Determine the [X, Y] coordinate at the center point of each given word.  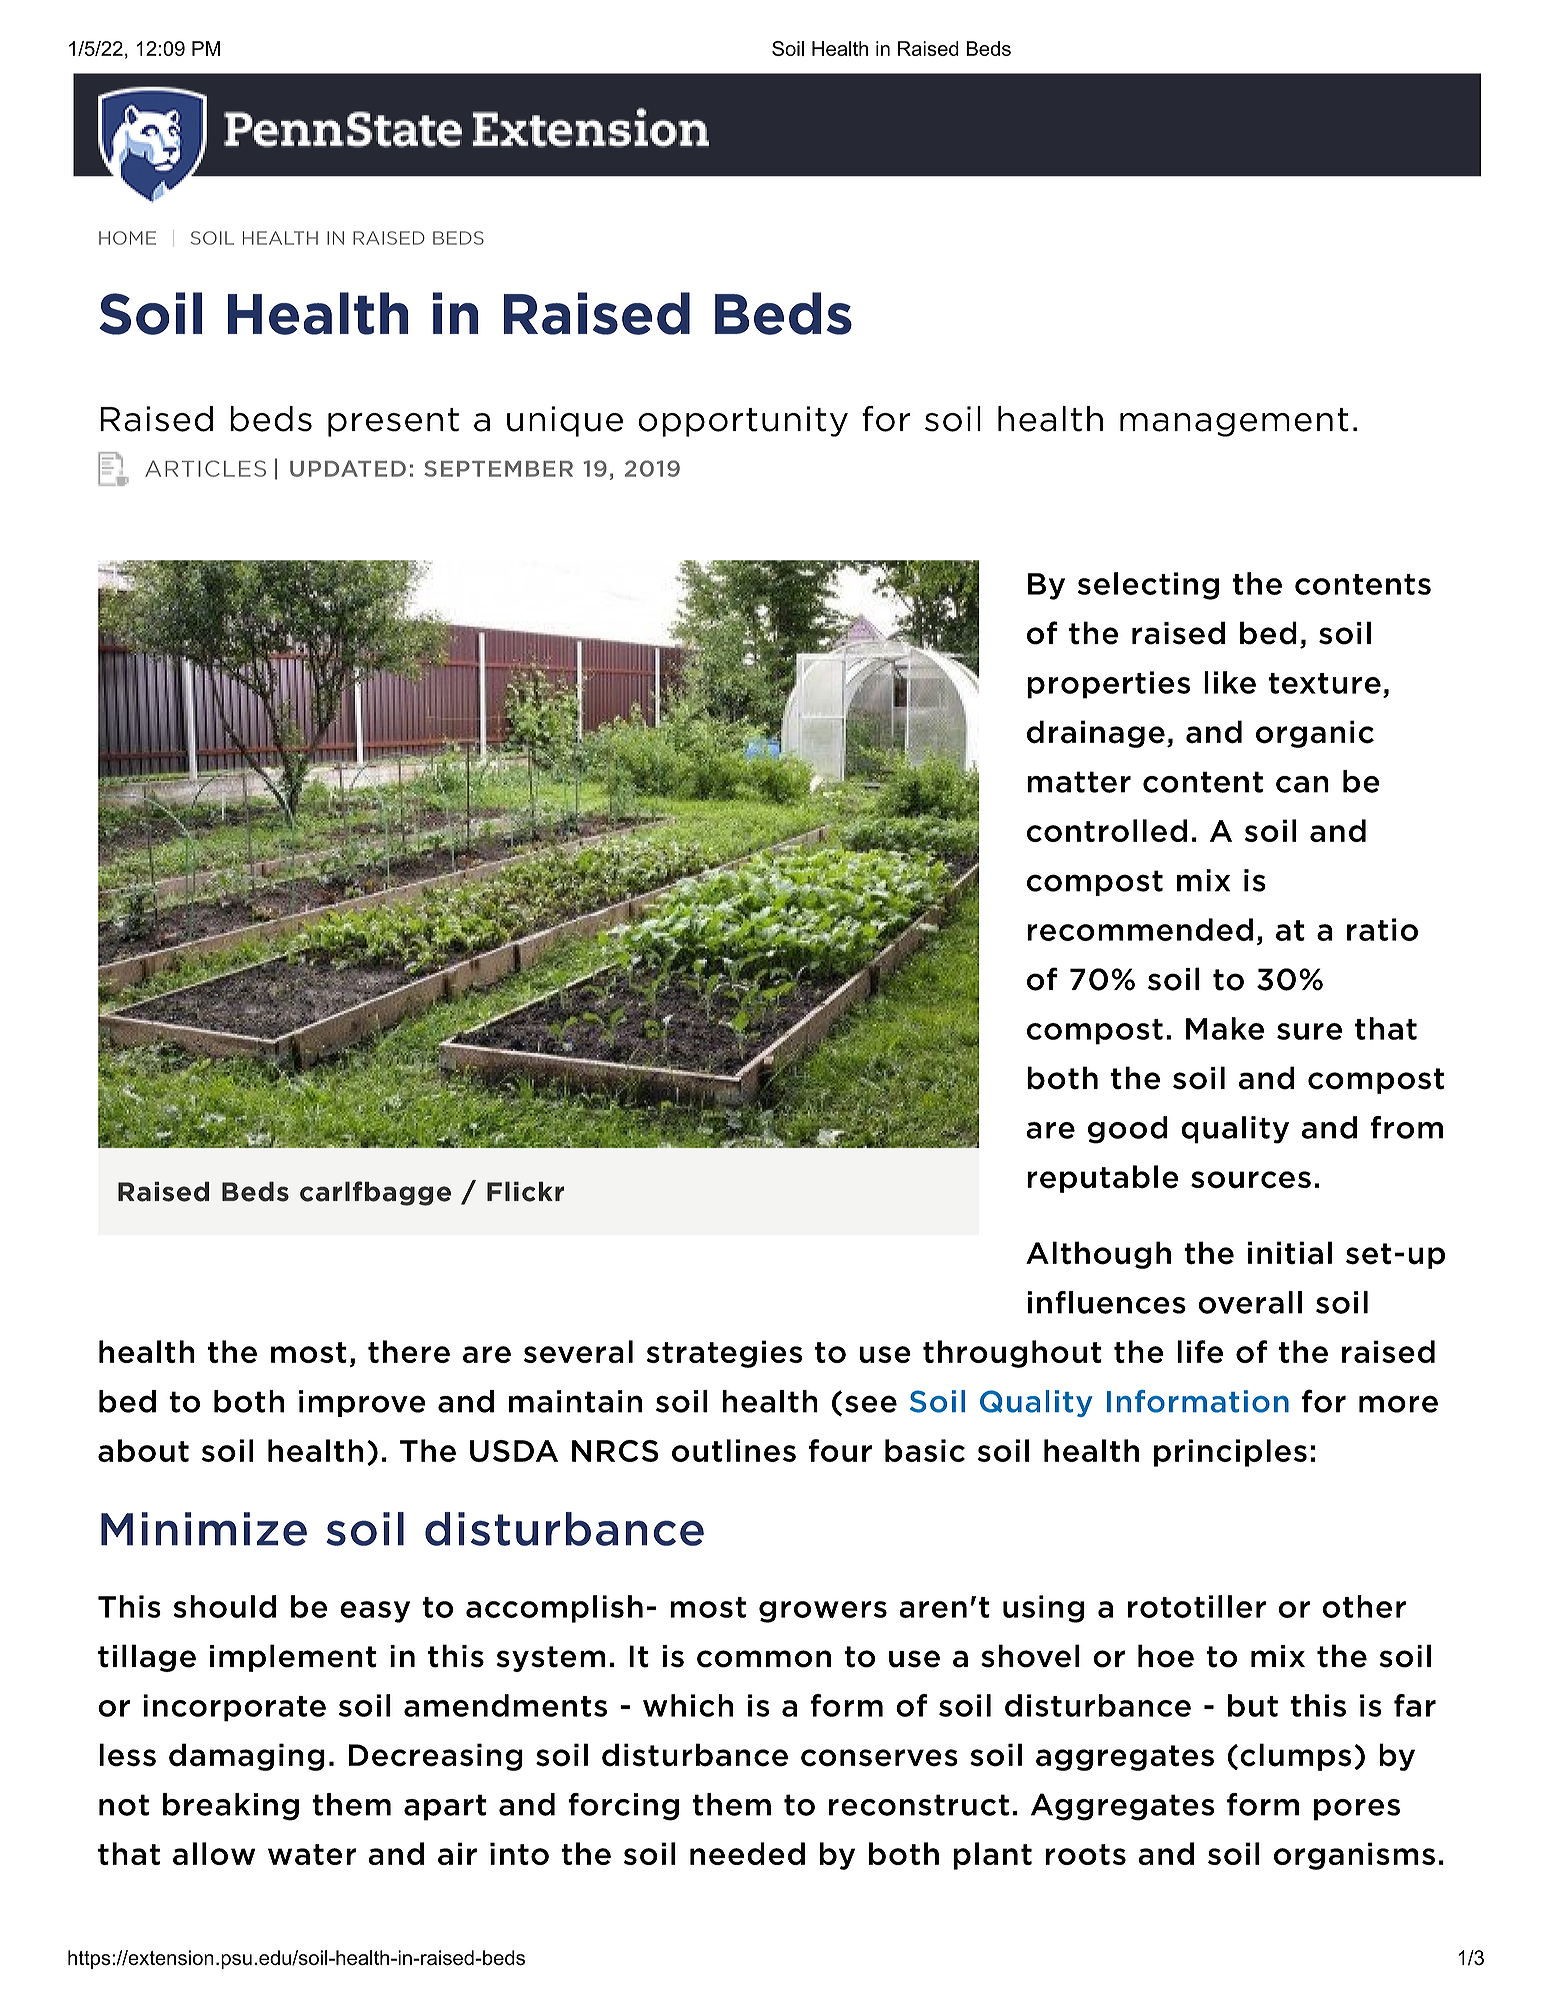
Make [1225, 1028]
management [1234, 422]
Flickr [525, 1191]
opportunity [743, 421]
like [1230, 682]
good [1128, 1130]
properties [1108, 685]
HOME [127, 238]
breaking [231, 1807]
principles [1230, 1453]
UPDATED [348, 468]
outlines [734, 1450]
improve [362, 1403]
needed [747, 1853]
